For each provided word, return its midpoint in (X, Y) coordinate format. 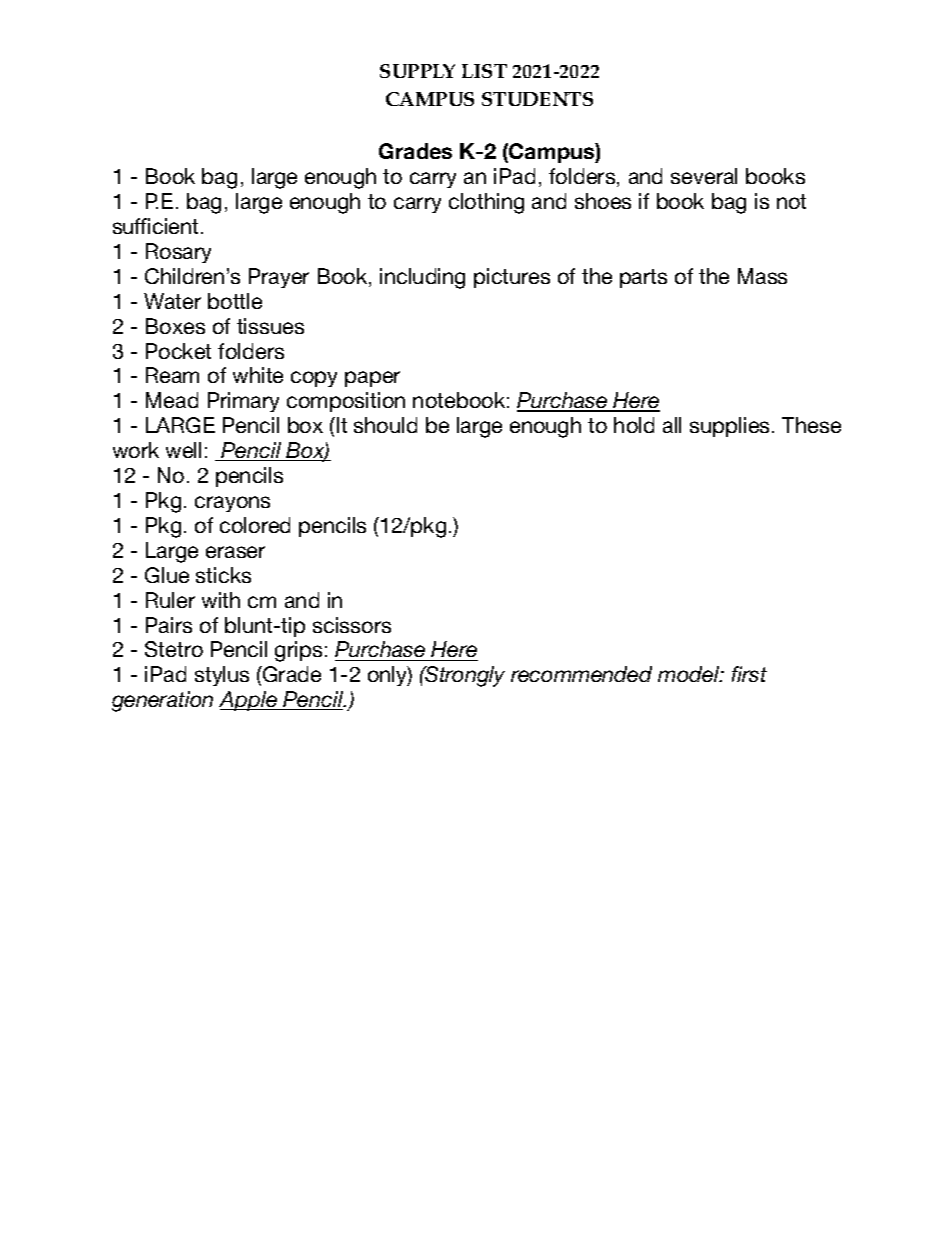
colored (255, 525)
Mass (762, 276)
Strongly (464, 676)
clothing (486, 203)
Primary (243, 402)
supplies (731, 427)
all (672, 425)
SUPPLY (417, 71)
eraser (235, 552)
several (704, 176)
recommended (581, 674)
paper (372, 379)
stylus (222, 676)
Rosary (178, 253)
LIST (484, 71)
